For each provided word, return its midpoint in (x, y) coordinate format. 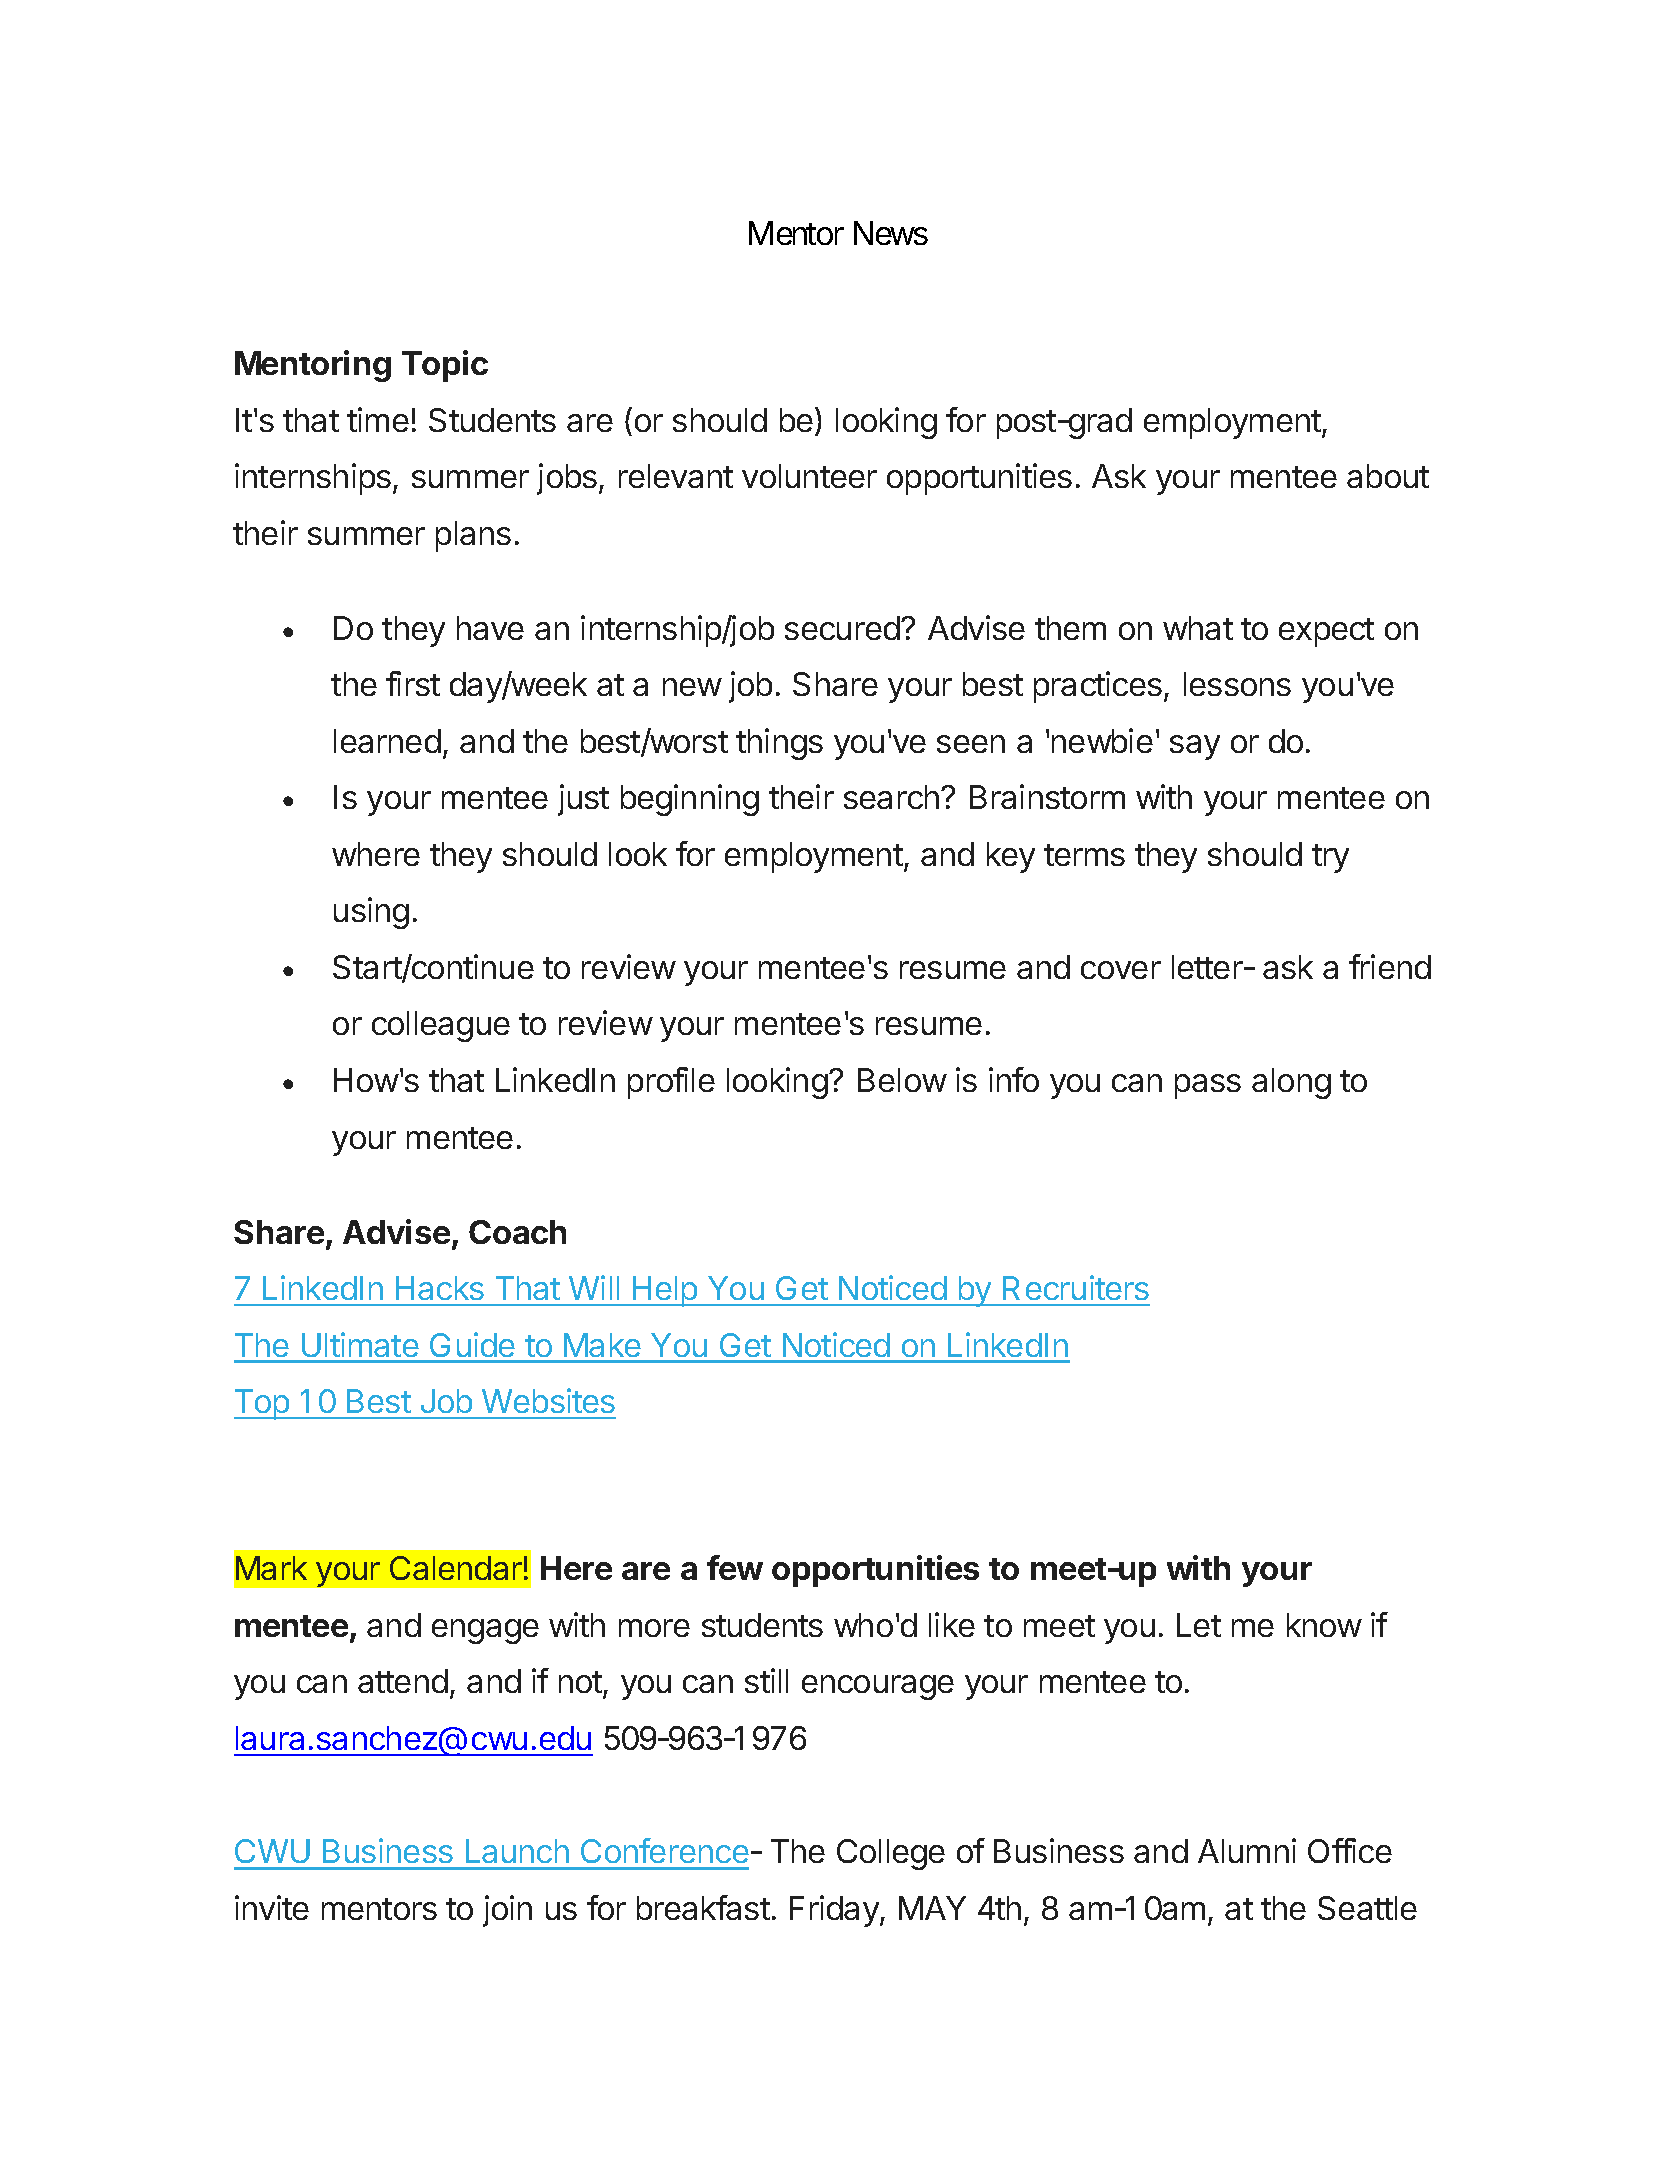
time (378, 419)
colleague (441, 1026)
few (735, 1567)
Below (902, 1080)
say (1195, 747)
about (1388, 476)
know (1324, 1625)
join (507, 1911)
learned (387, 741)
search (891, 797)
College (891, 1854)
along (1291, 1083)
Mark (271, 1568)
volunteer (809, 476)
